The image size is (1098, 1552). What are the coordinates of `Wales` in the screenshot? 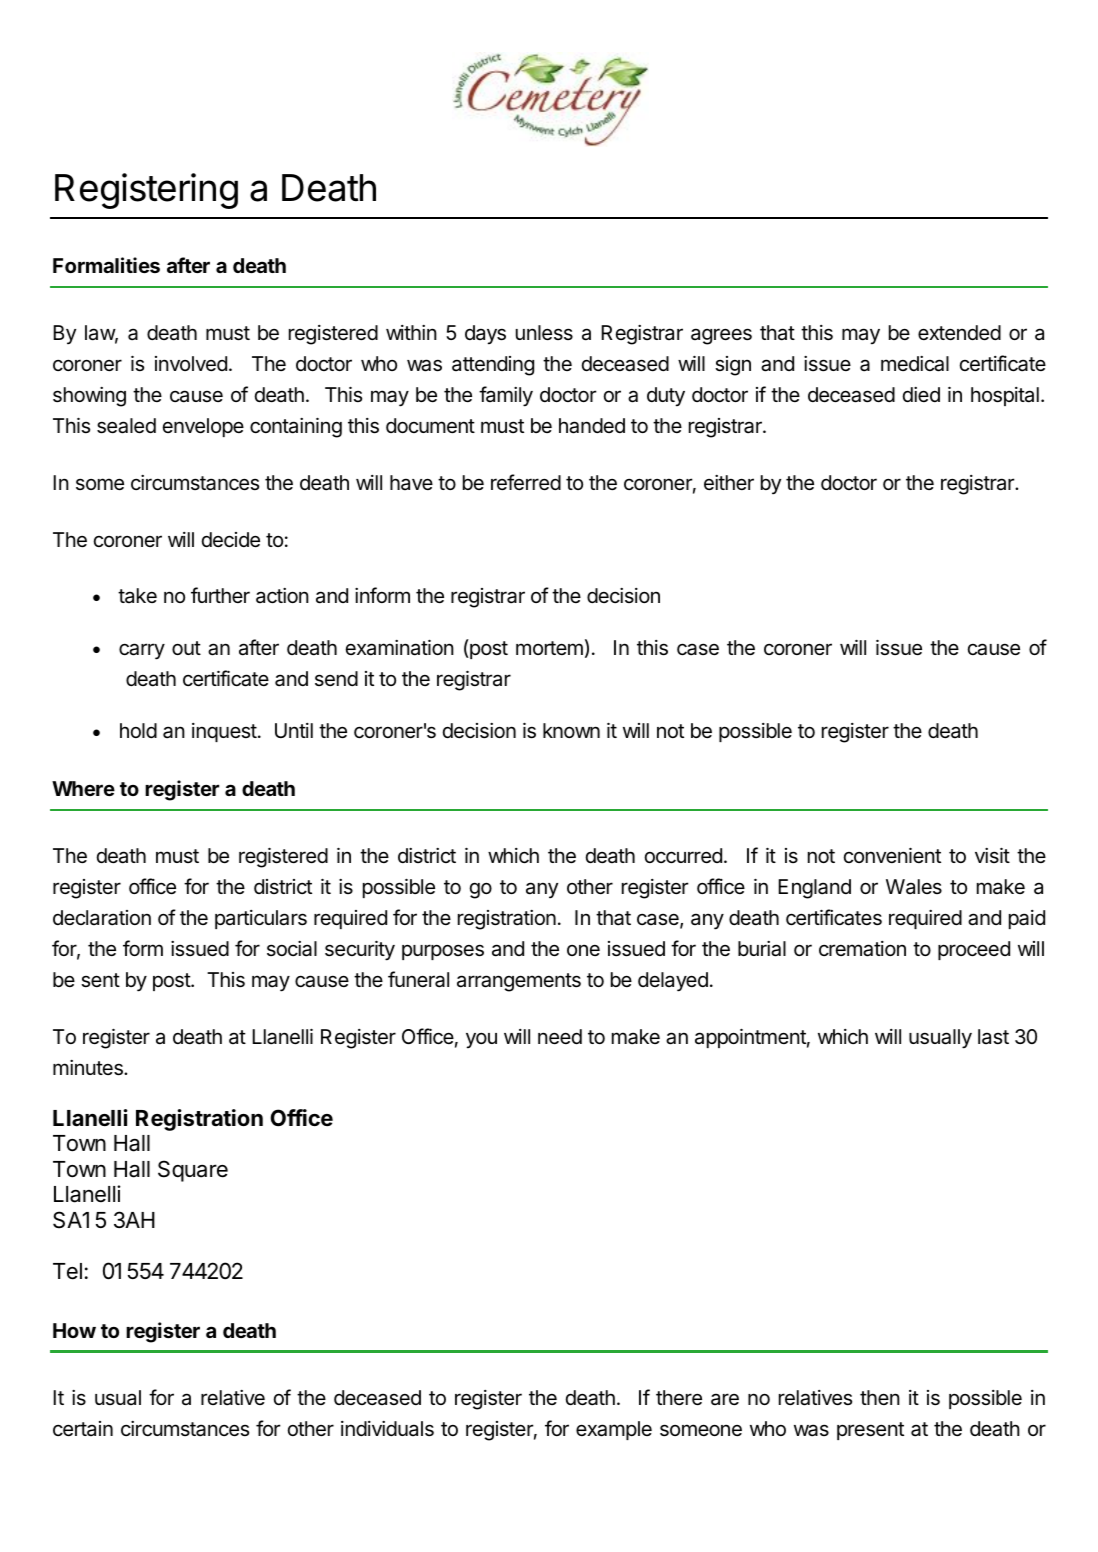 It's located at (914, 886).
